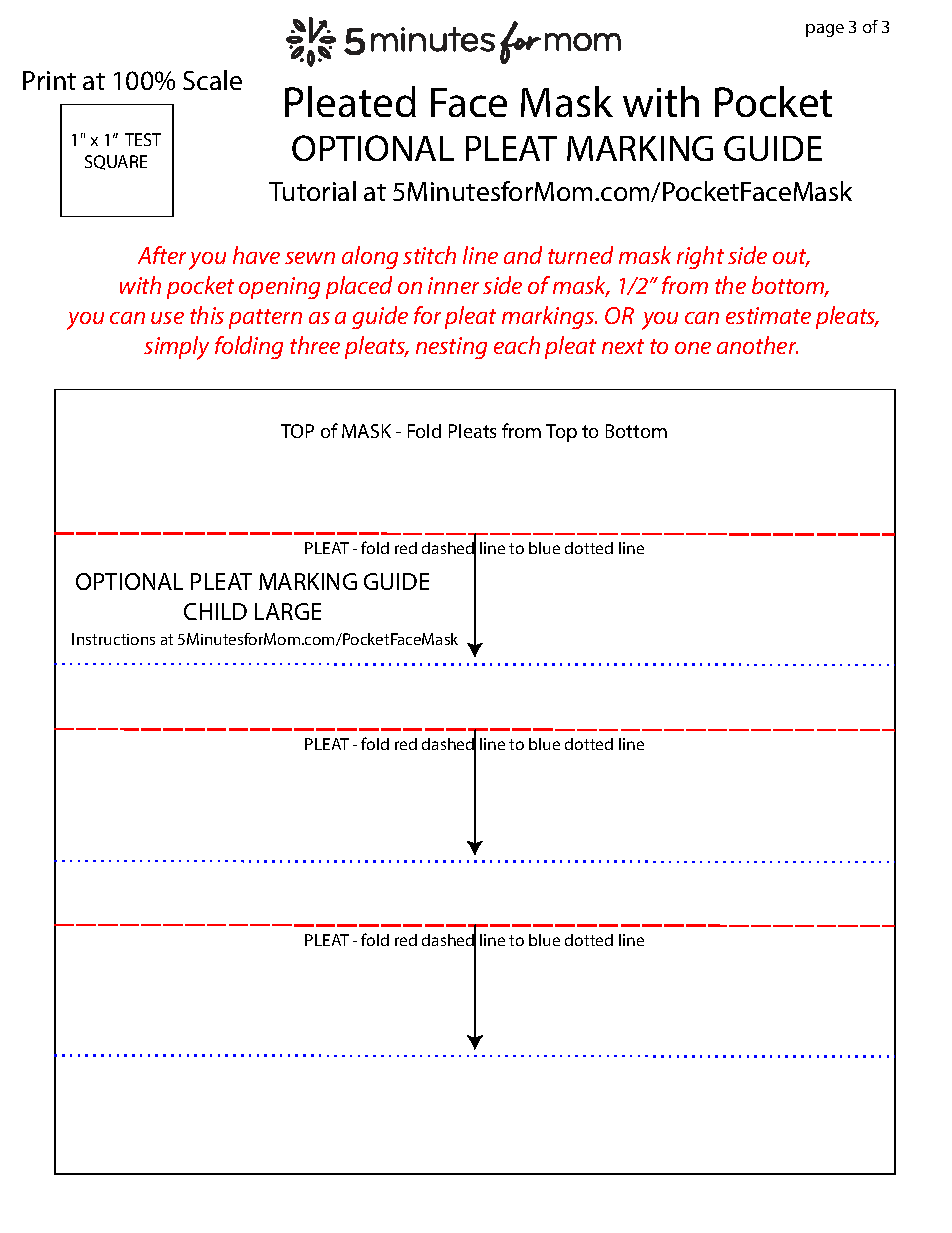  Describe the element at coordinates (116, 162) in the screenshot. I see `SQUARE` at that location.
